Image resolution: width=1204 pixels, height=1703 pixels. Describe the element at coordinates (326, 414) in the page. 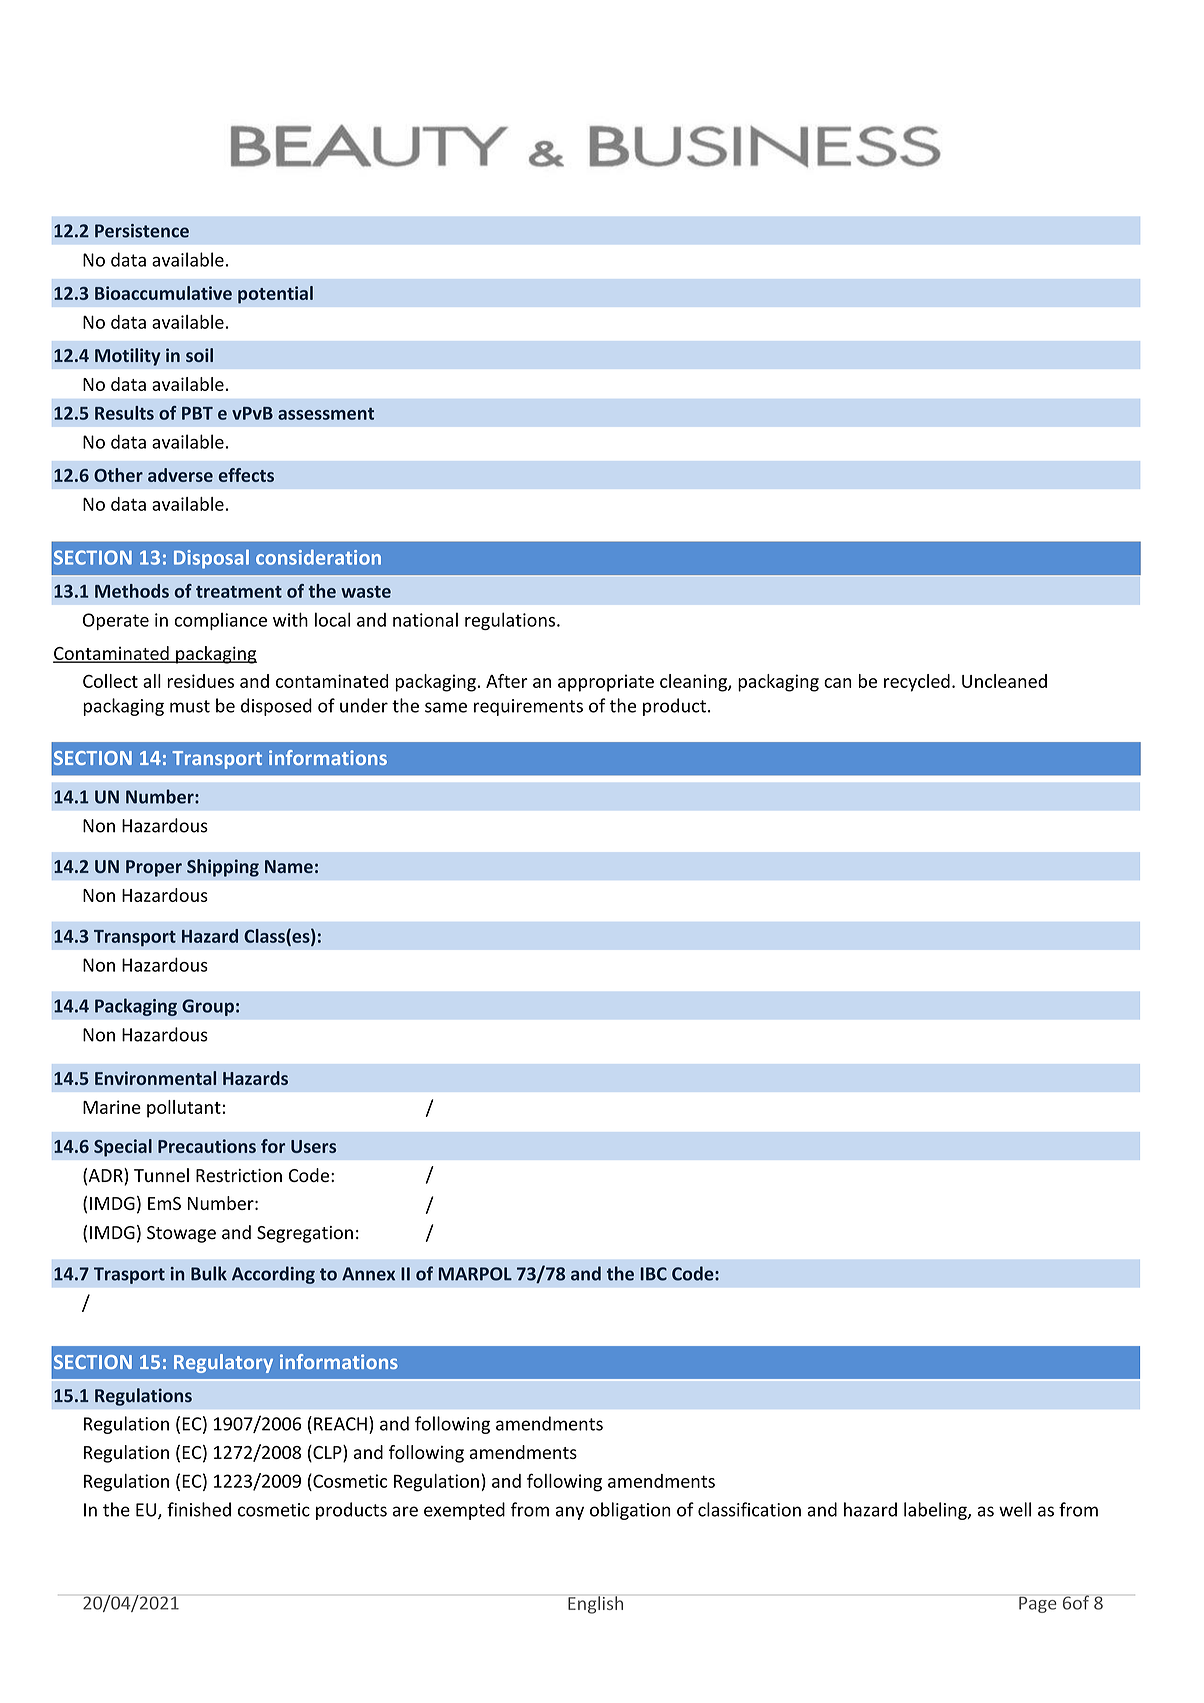

I see `assessment` at that location.
